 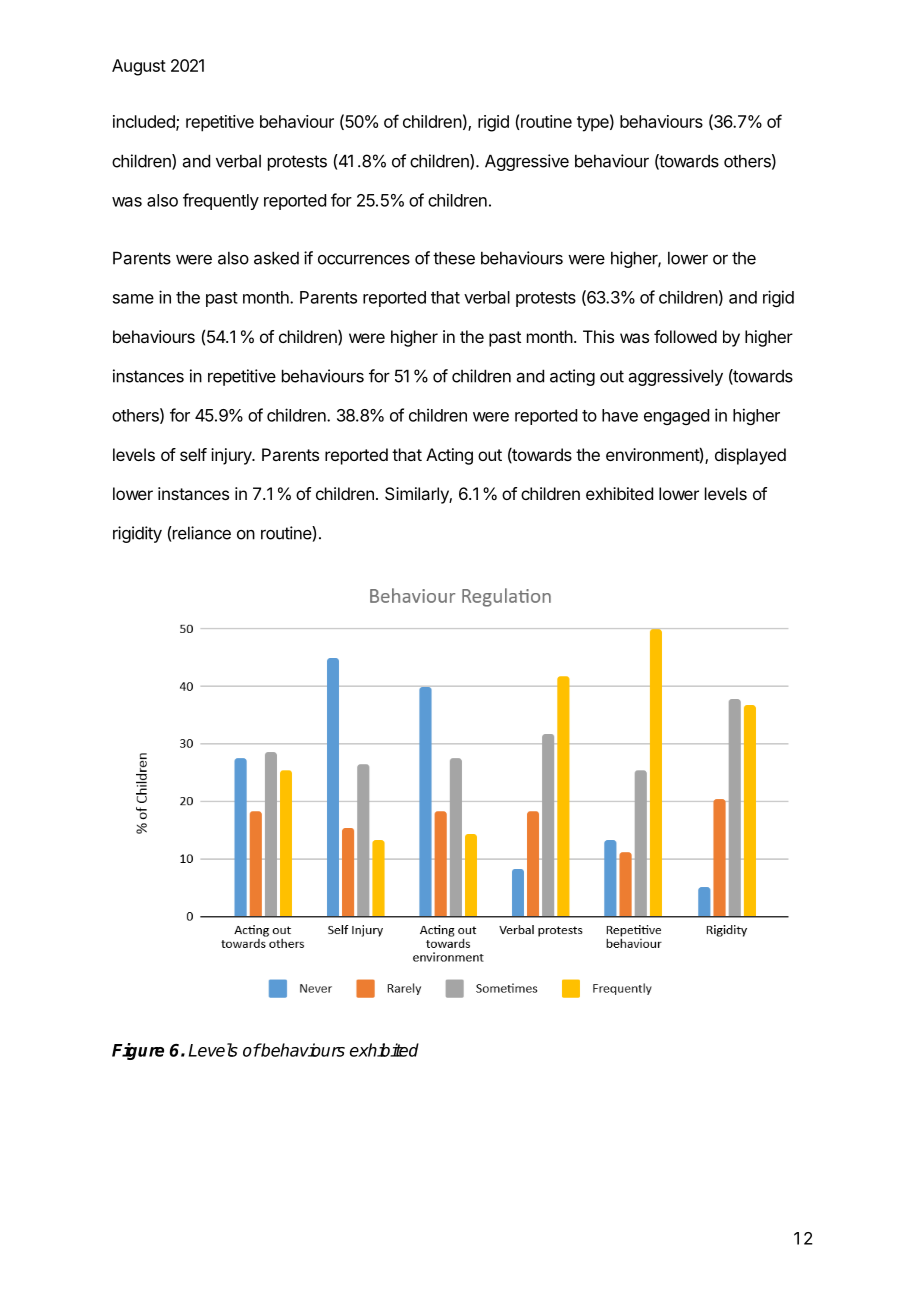 What do you see at coordinates (454, 258) in the image?
I see `these` at bounding box center [454, 258].
